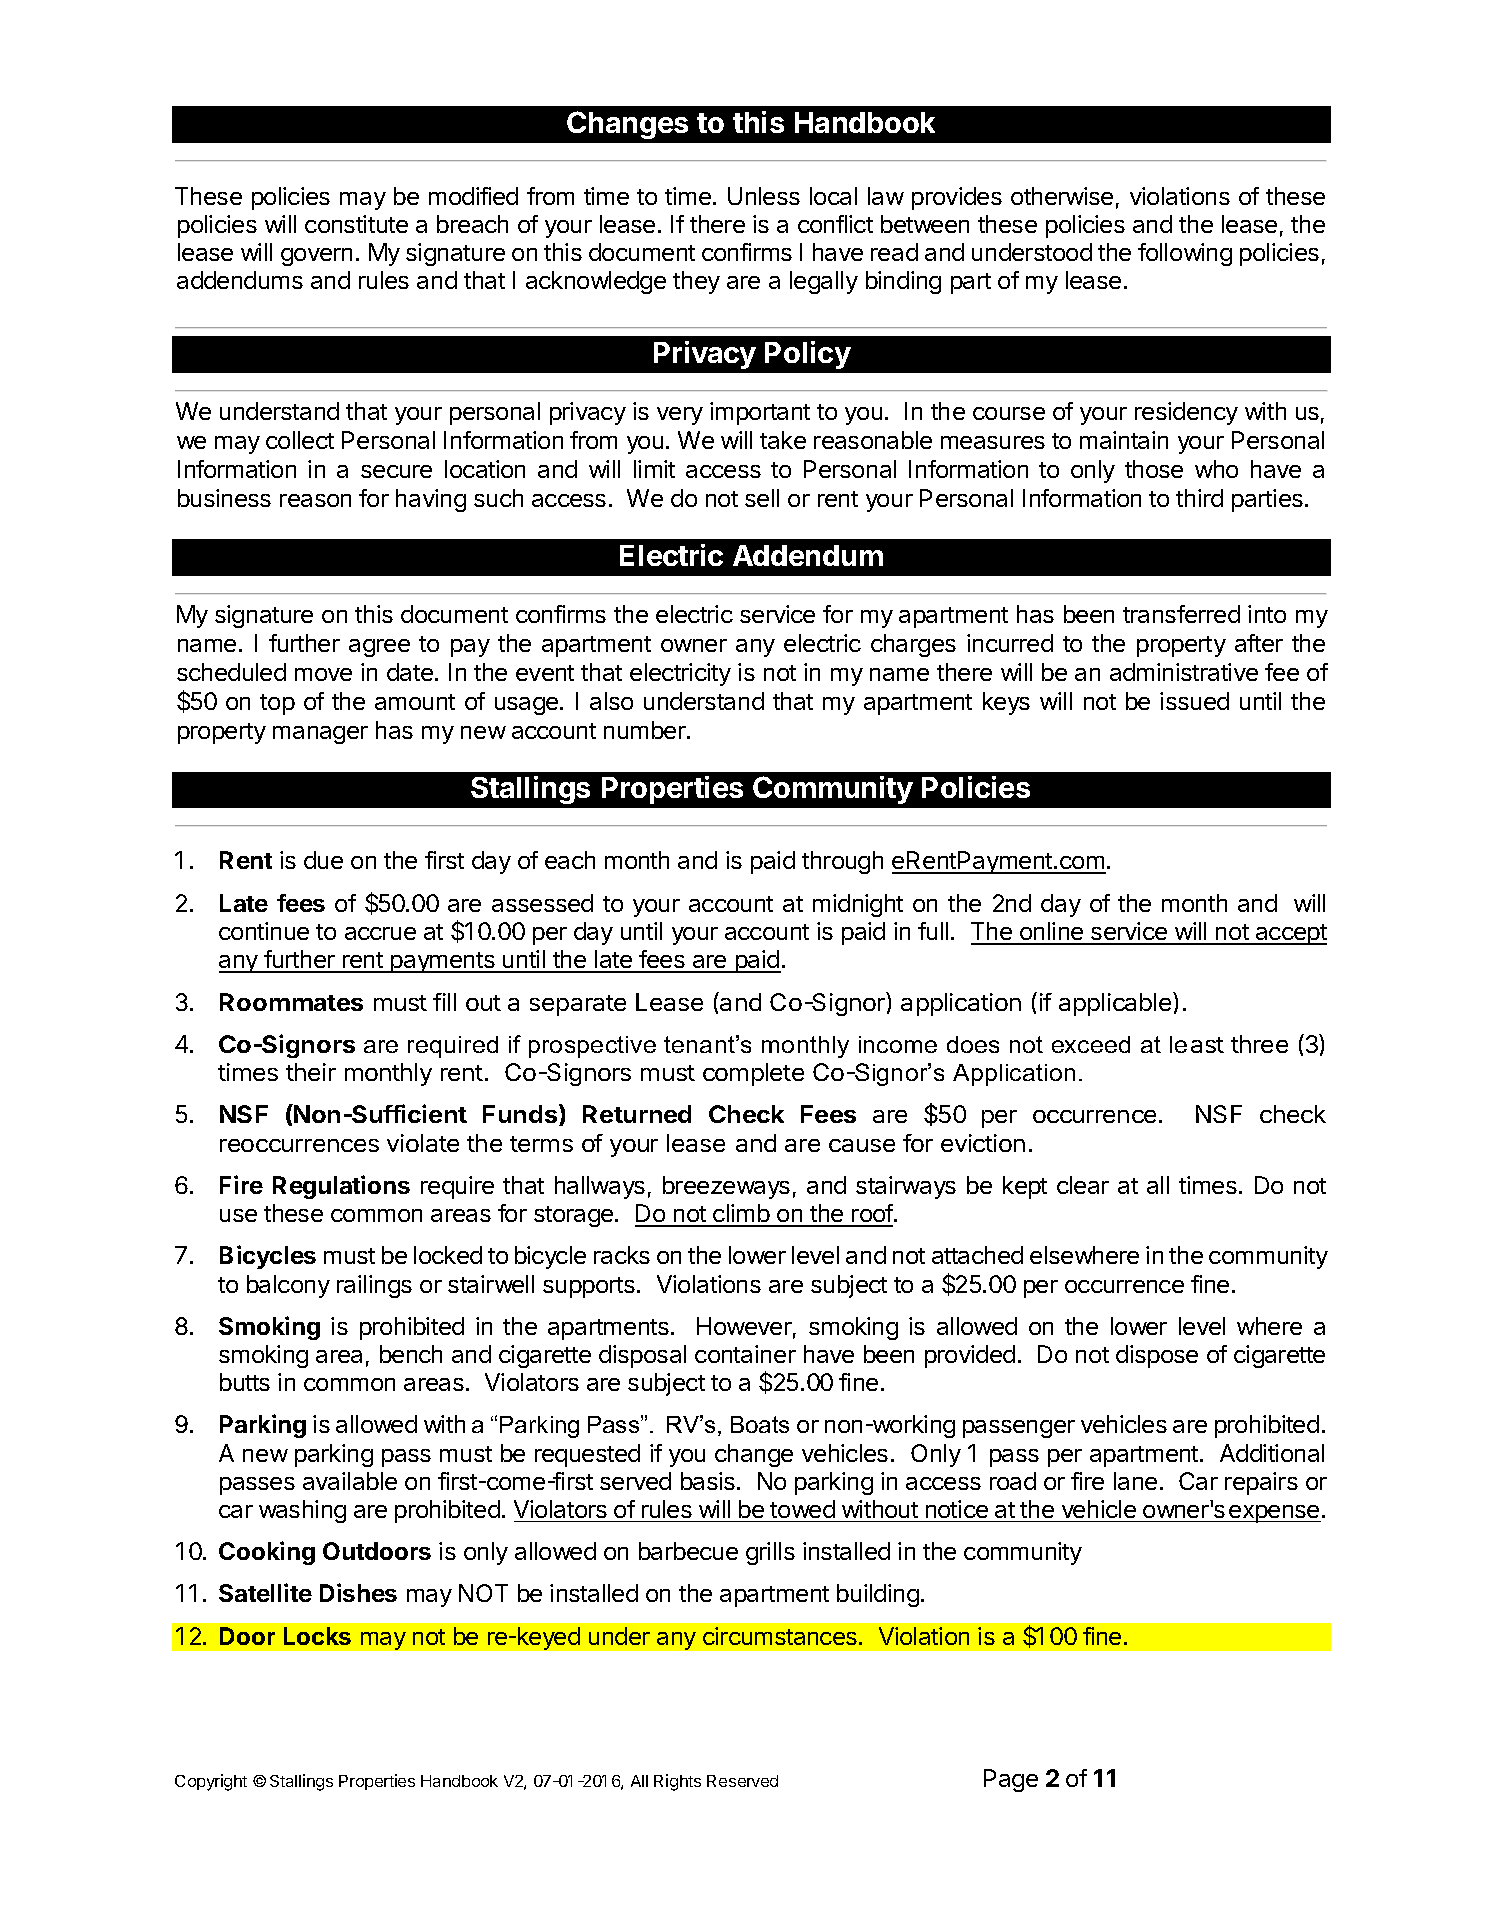 Image resolution: width=1488 pixels, height=1925 pixels. I want to click on Rights, so click(677, 1782).
